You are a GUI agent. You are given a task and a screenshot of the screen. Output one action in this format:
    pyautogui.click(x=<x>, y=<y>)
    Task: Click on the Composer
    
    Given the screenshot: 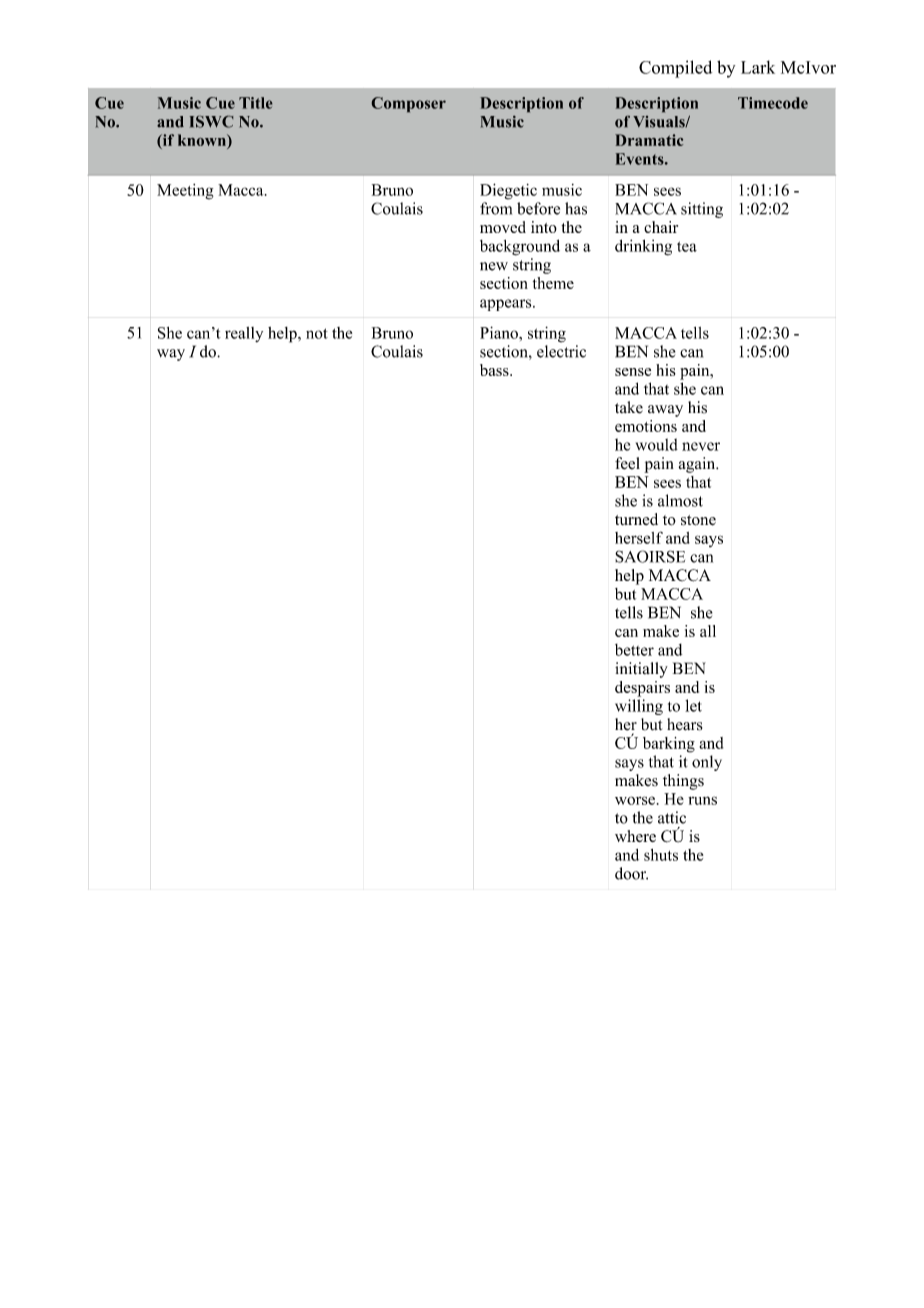 What is the action you would take?
    pyautogui.click(x=409, y=104)
